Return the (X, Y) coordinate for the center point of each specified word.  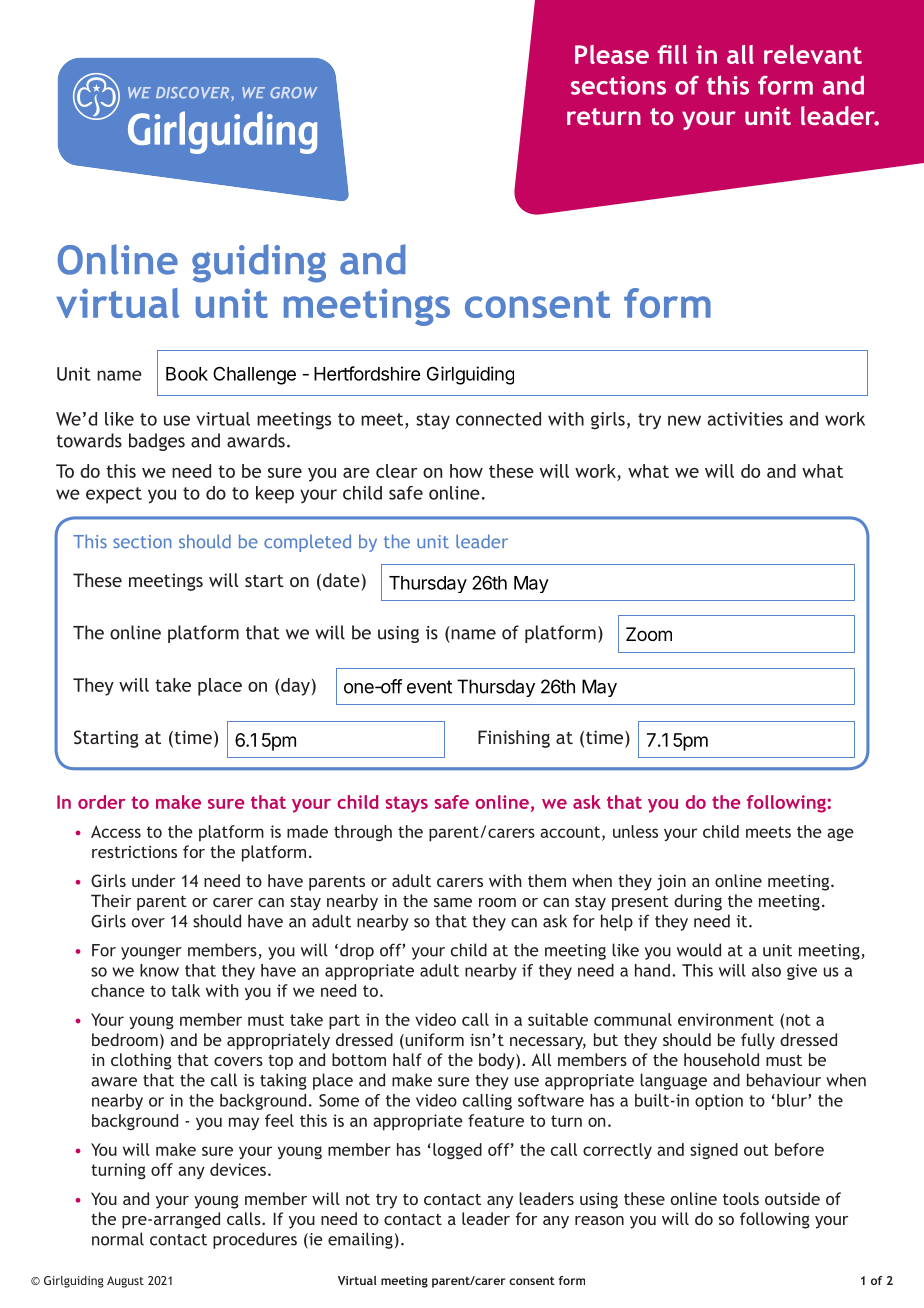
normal (118, 1239)
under (153, 880)
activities (745, 419)
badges (157, 442)
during (698, 902)
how (466, 471)
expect (114, 495)
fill (672, 54)
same (453, 902)
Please (612, 54)
